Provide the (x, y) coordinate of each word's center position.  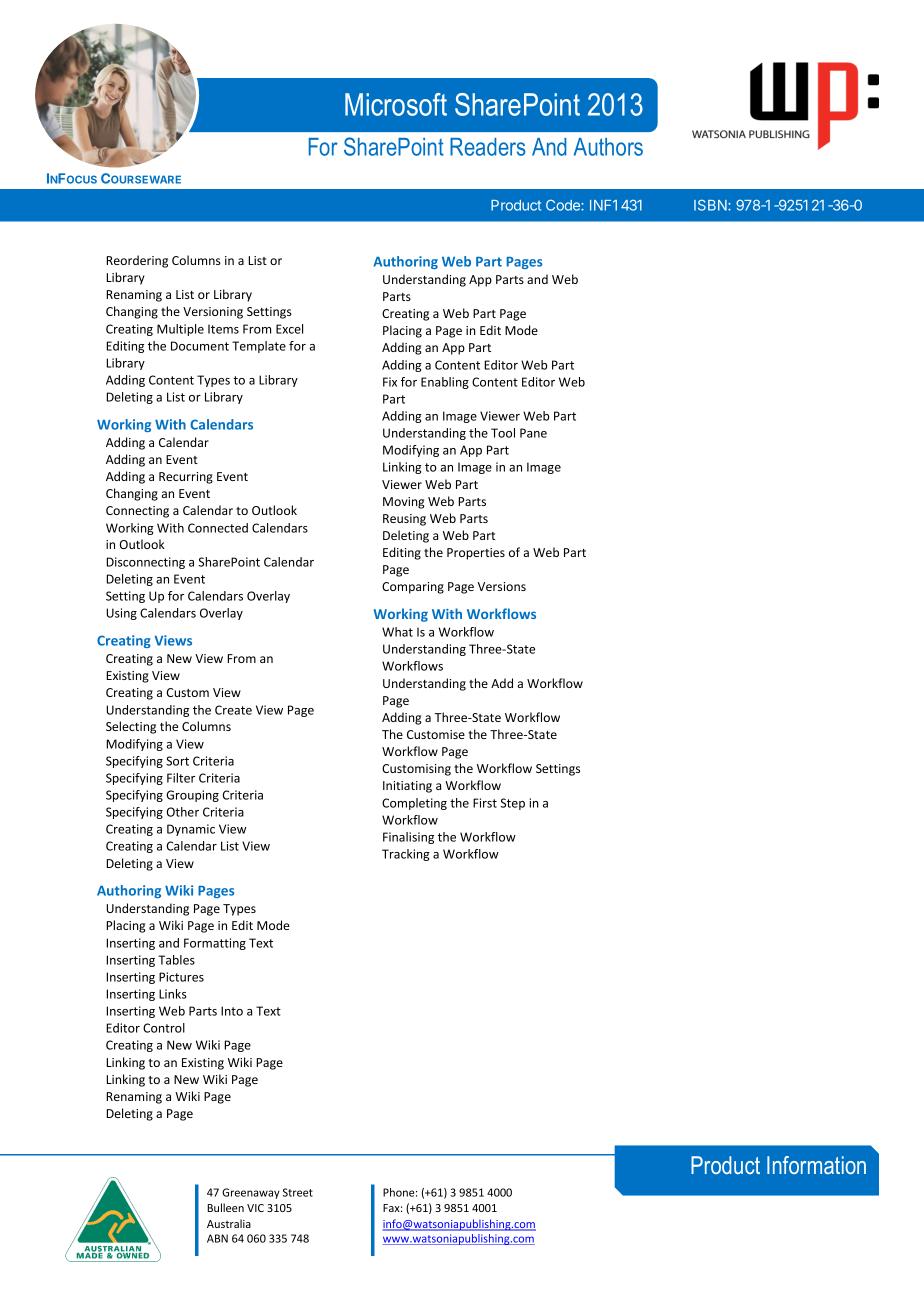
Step (512, 804)
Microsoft (396, 104)
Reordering (137, 261)
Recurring (186, 478)
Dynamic (191, 830)
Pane (533, 433)
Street (298, 1192)
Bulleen (225, 1207)
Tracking (406, 855)
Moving (404, 503)
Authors (608, 147)
